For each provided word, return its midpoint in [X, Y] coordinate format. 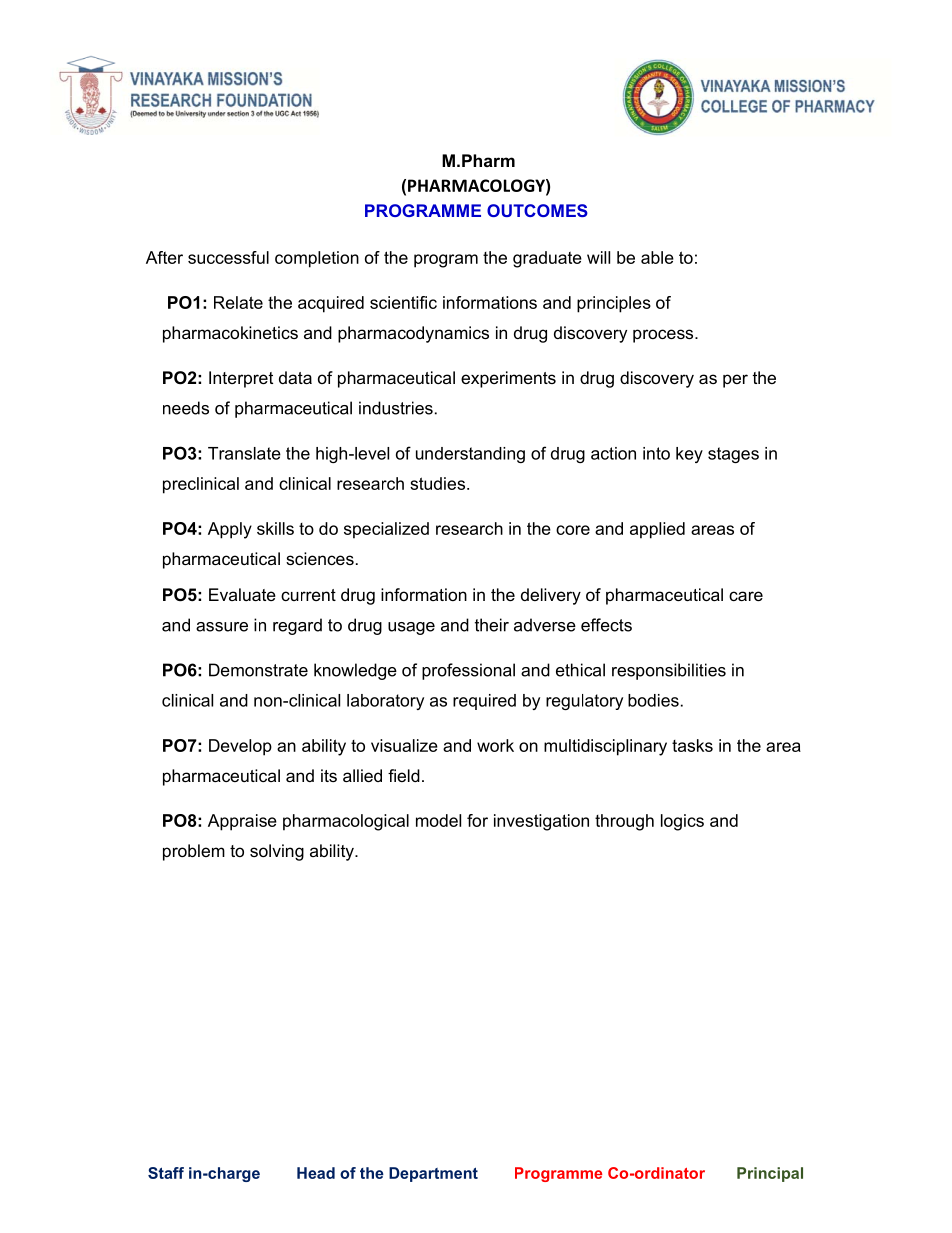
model [438, 820]
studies [439, 483]
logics [682, 822]
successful [228, 257]
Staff [166, 1173]
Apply [230, 530]
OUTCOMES [537, 210]
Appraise [242, 822]
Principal [770, 1174]
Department [433, 1174]
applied [657, 530]
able [657, 257]
